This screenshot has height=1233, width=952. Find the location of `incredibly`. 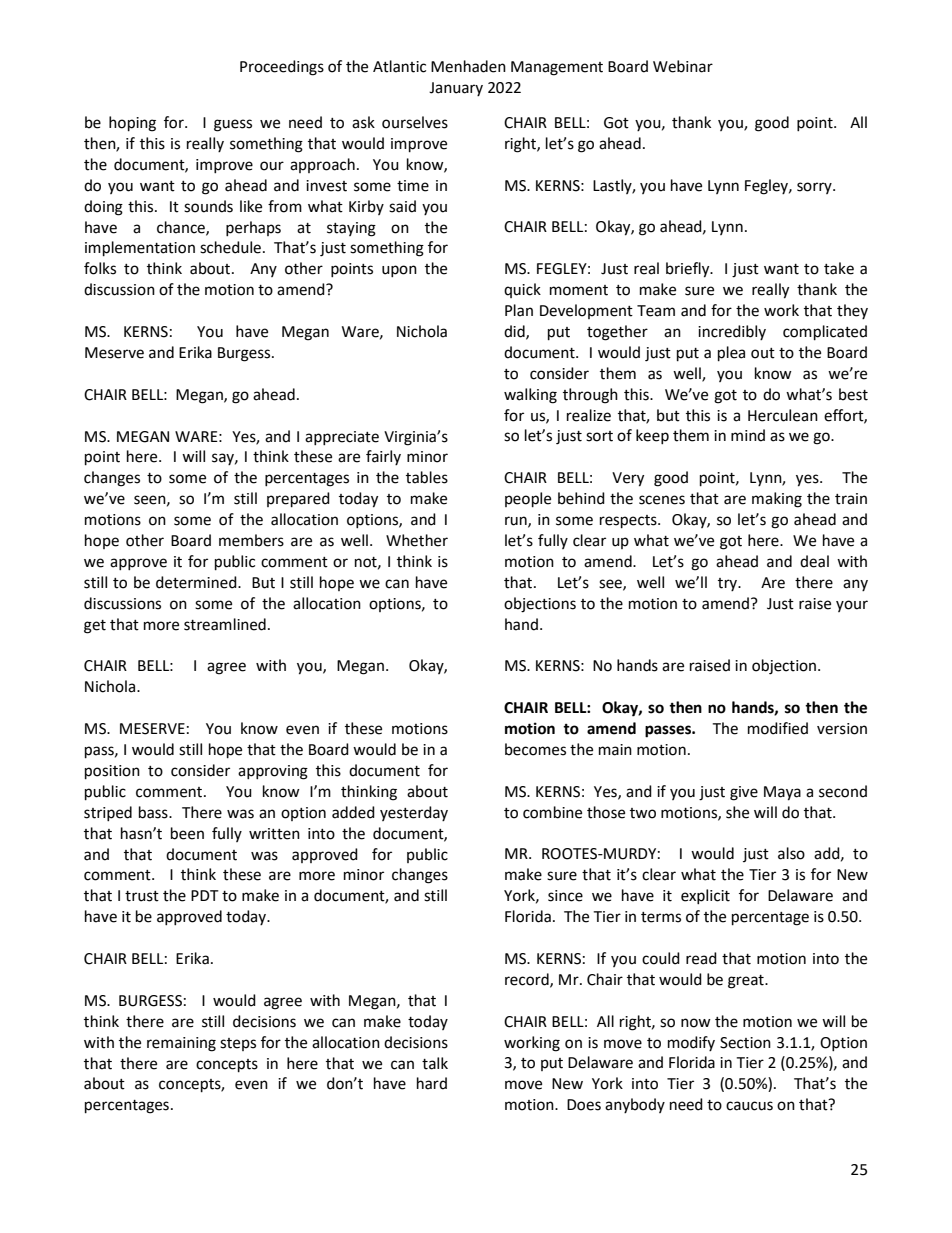

incredibly is located at coordinates (732, 332).
